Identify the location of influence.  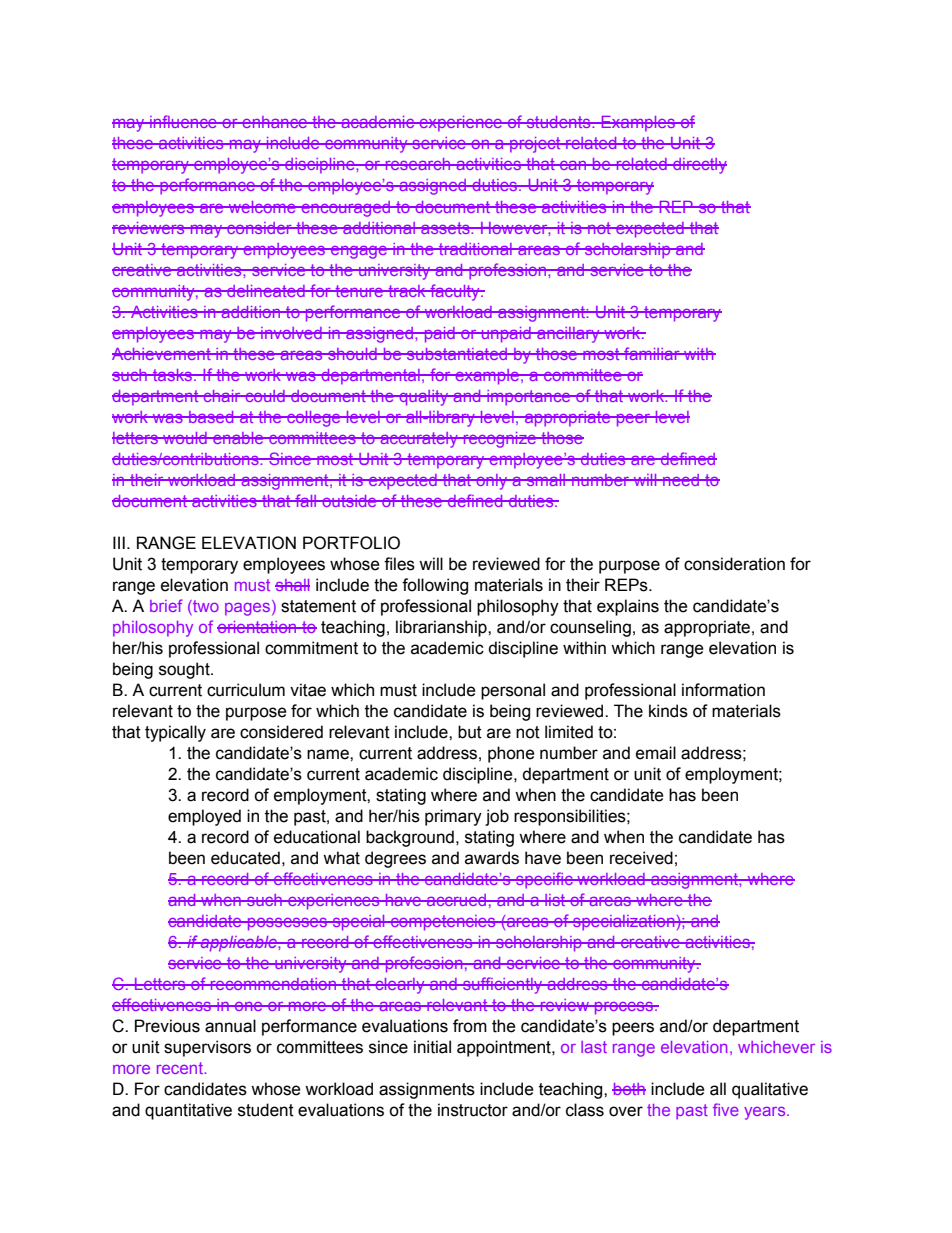
(183, 121).
